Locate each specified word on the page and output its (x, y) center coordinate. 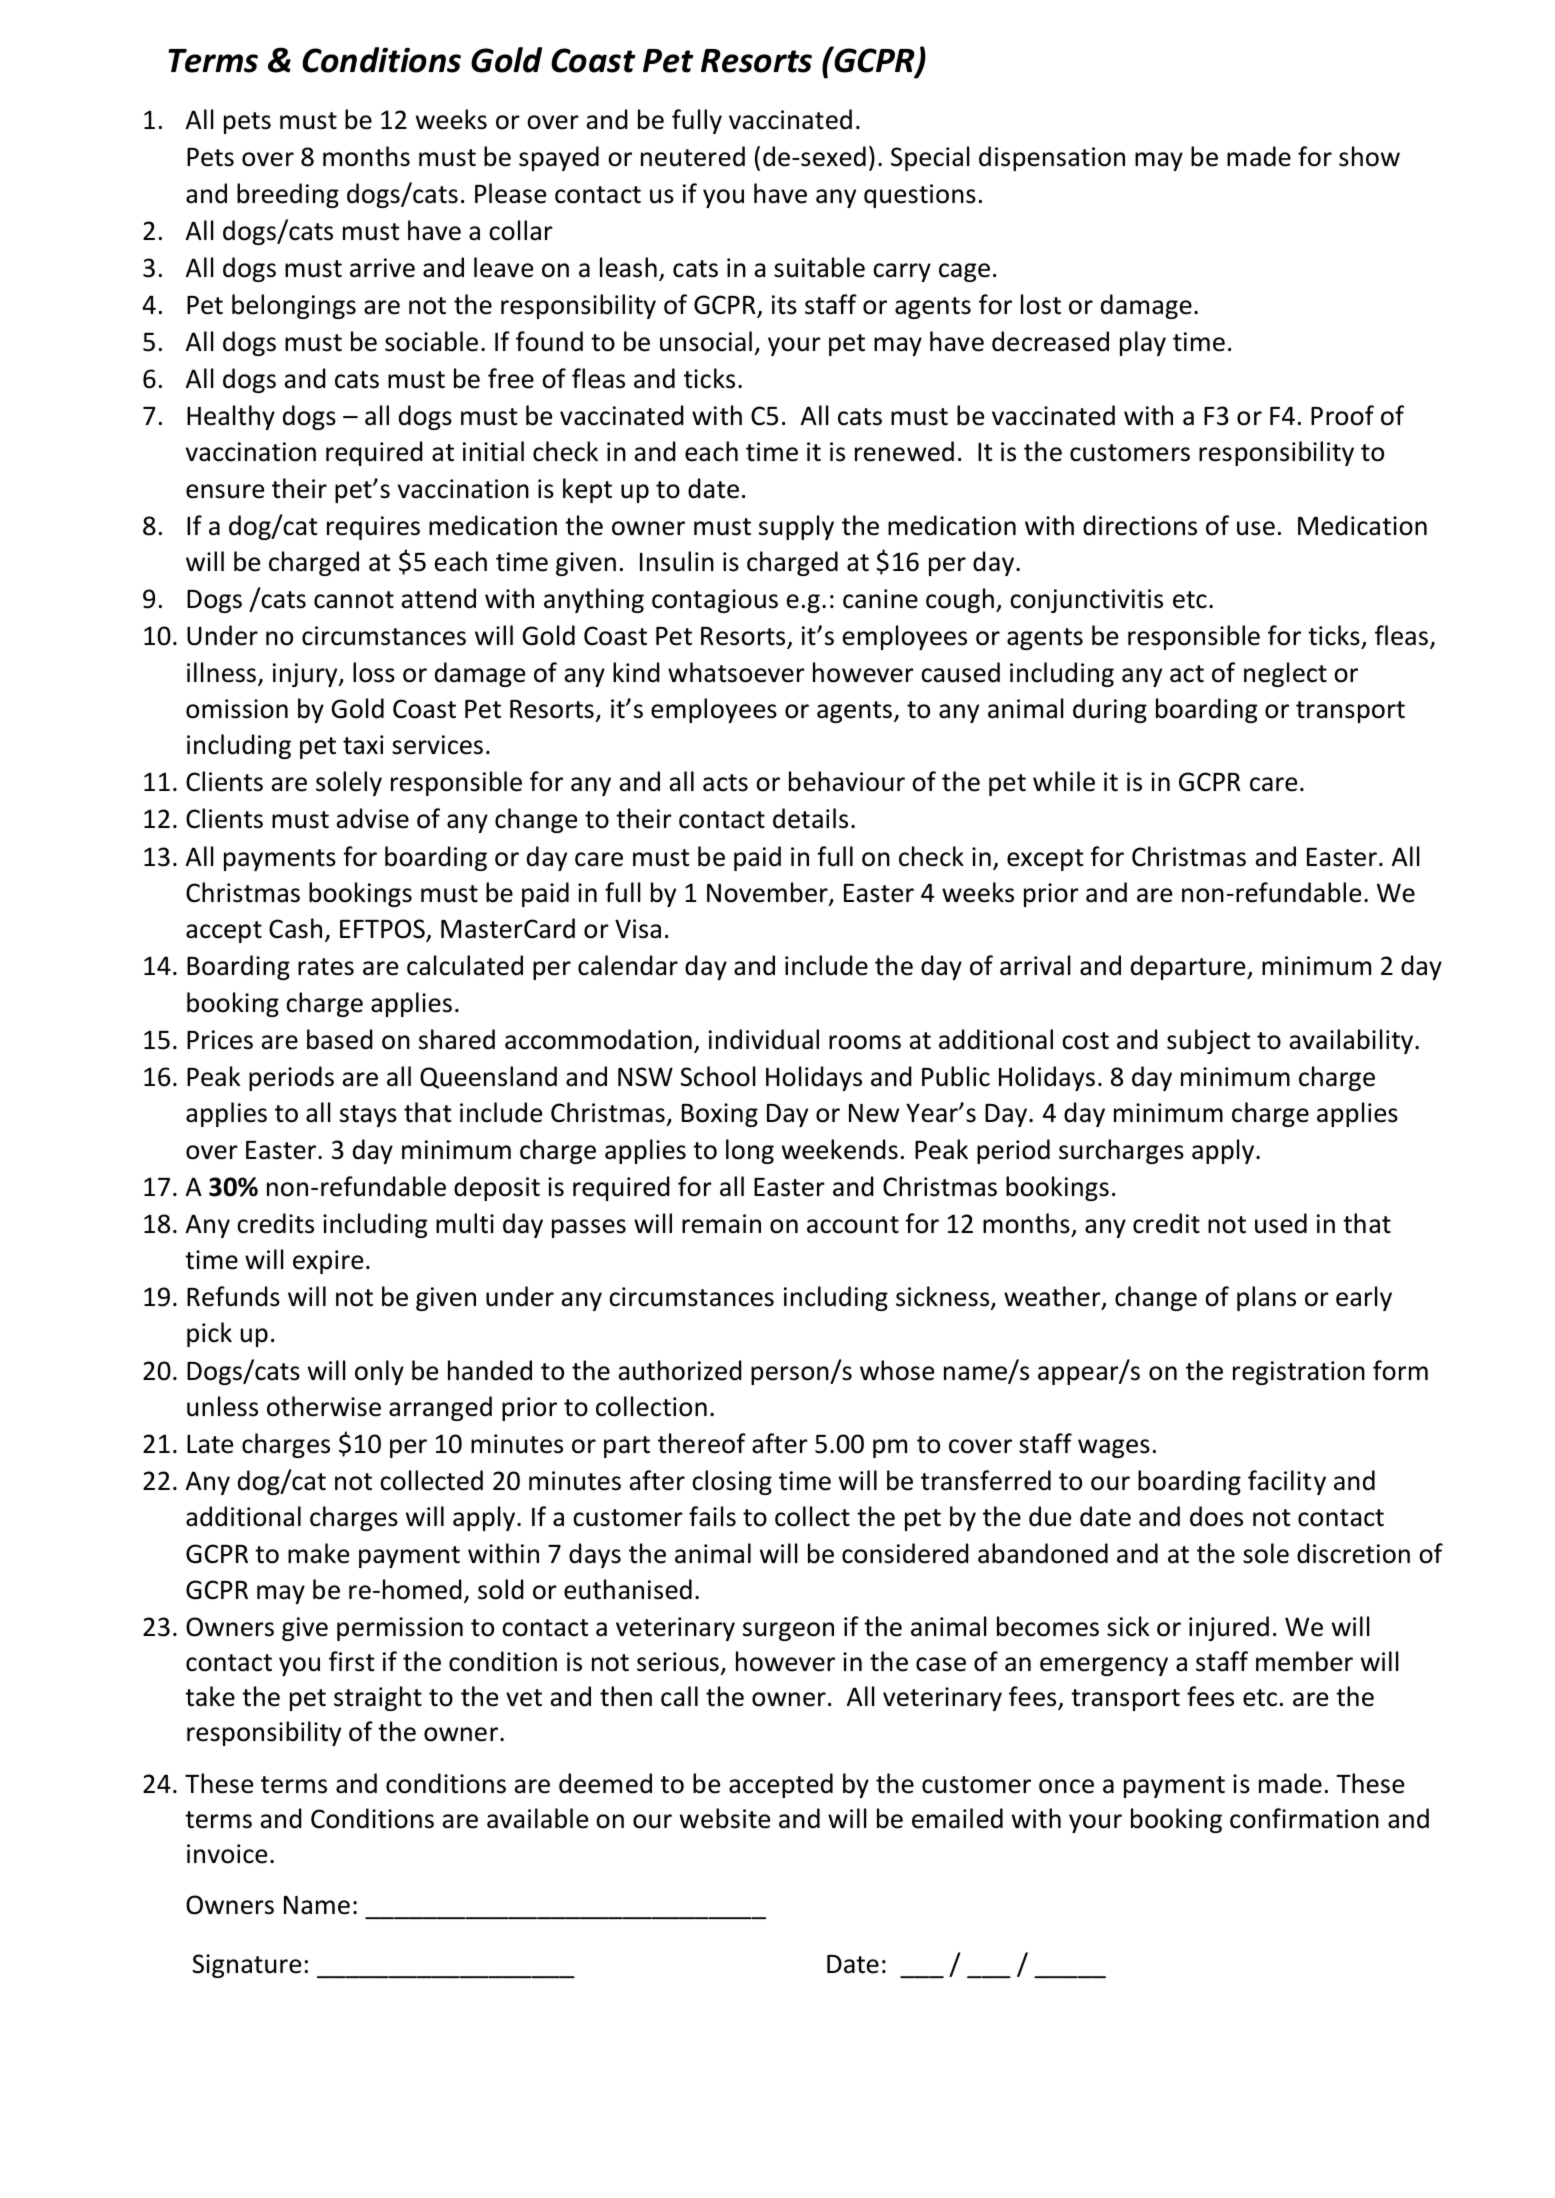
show (1369, 156)
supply (796, 527)
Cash (295, 928)
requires (373, 528)
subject (1208, 1041)
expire (328, 1262)
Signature (246, 1966)
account (853, 1225)
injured (1229, 1628)
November (768, 893)
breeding (288, 195)
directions (1140, 525)
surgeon (788, 1631)
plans (1266, 1298)
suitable (819, 267)
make (318, 1553)
